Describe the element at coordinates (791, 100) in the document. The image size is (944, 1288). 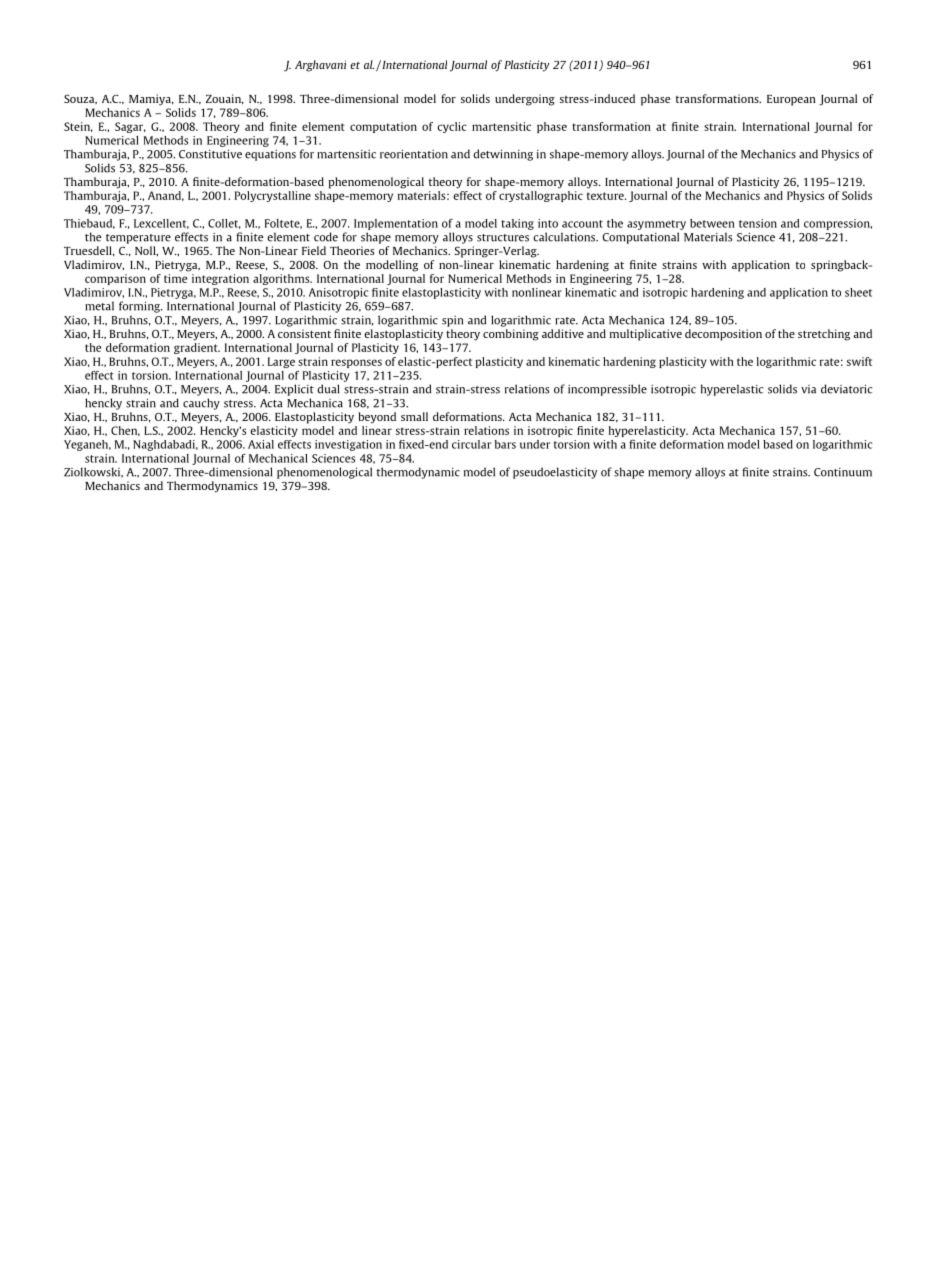
I see `European` at that location.
